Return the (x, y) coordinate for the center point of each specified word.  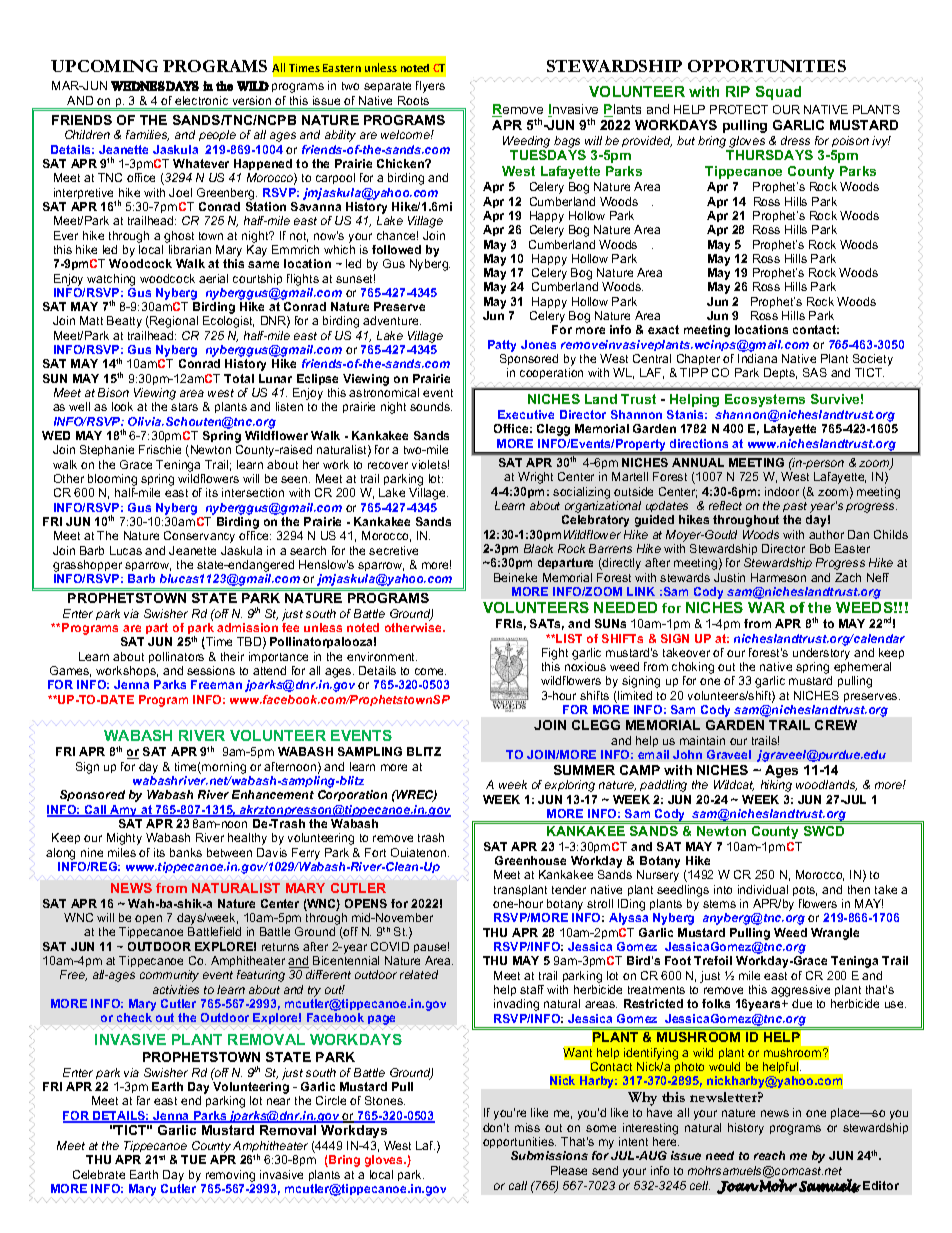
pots (805, 891)
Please (569, 1170)
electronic (201, 100)
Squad (778, 93)
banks (186, 852)
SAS (815, 372)
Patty (502, 346)
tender (569, 889)
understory (821, 654)
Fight (555, 654)
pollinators (176, 657)
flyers (430, 87)
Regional (173, 322)
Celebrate (99, 1174)
